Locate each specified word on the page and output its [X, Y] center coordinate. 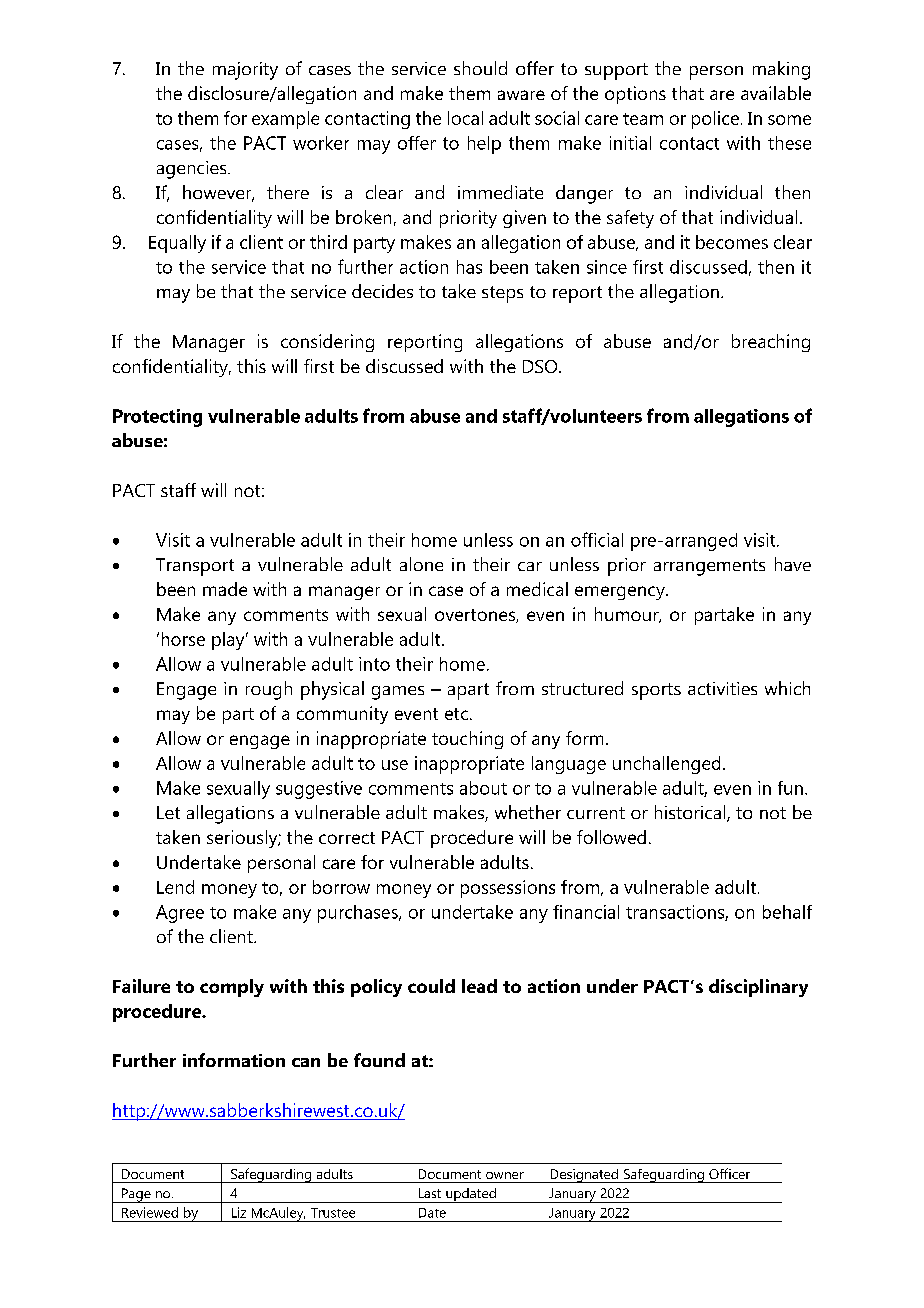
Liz [239, 1212]
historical [691, 813]
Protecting [157, 418]
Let [168, 812]
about [483, 788]
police [715, 120]
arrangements [709, 567]
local [465, 118]
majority [245, 71]
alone [421, 564]
